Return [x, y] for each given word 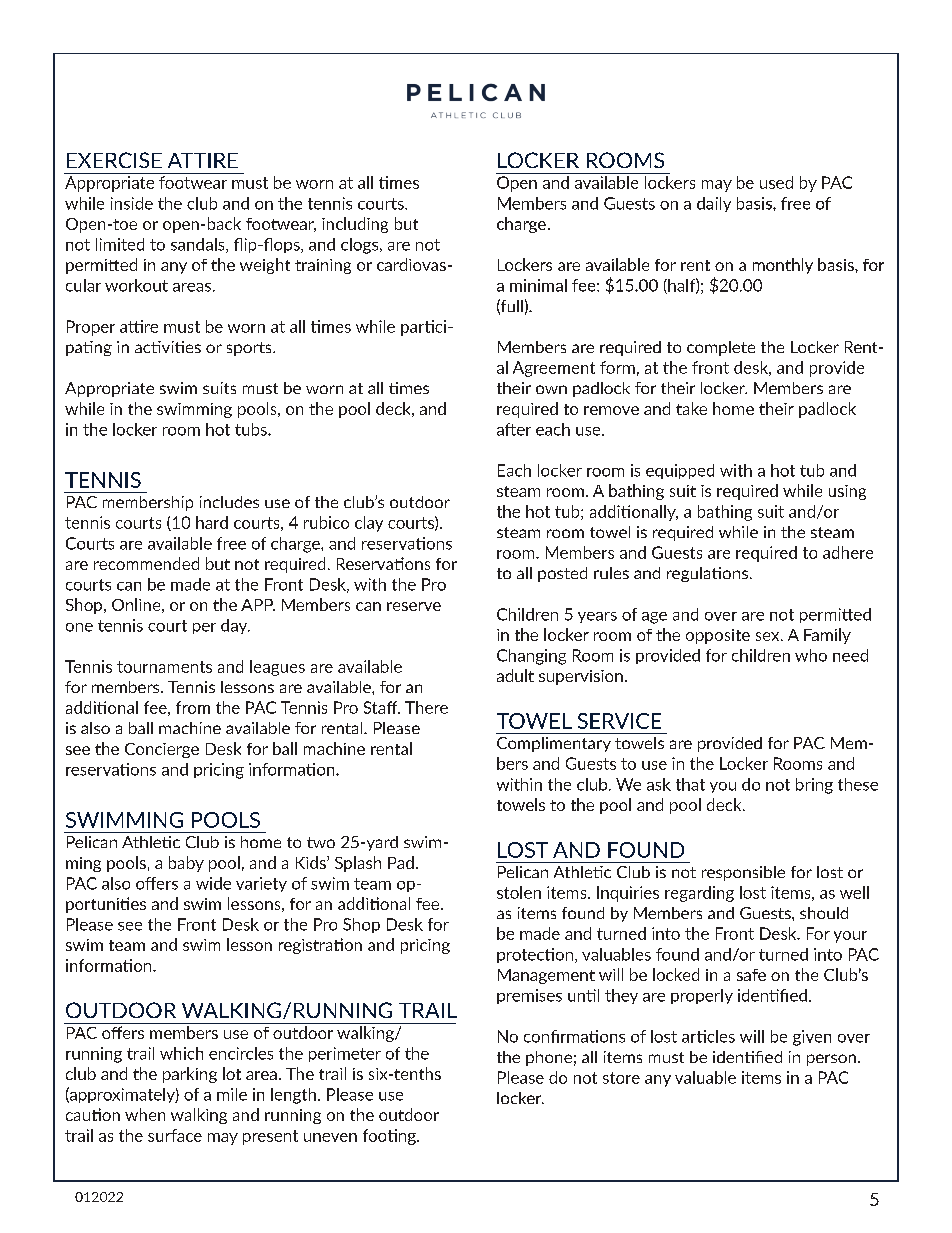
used [776, 182]
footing [390, 1137]
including [355, 225]
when [145, 1114]
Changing [531, 657]
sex [769, 636]
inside [132, 203]
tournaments [164, 667]
